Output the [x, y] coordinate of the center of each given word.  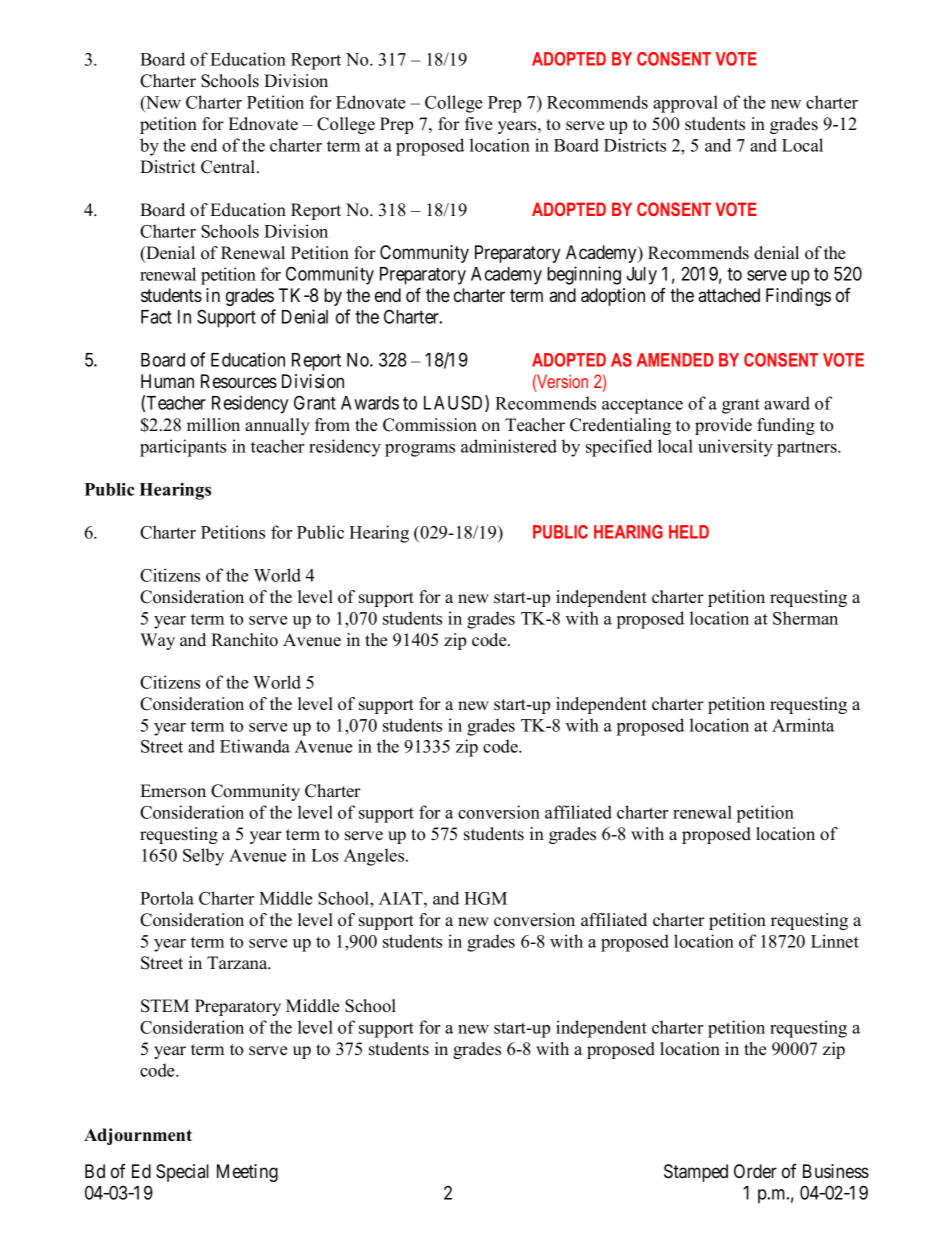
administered [509, 446]
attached [729, 295]
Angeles [375, 857]
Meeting [247, 1173]
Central [229, 167]
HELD [689, 532]
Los [324, 855]
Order [755, 1171]
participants [183, 448]
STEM [165, 1006]
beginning [584, 275]
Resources [239, 381]
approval [685, 104]
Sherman [805, 618]
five [478, 124]
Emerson [173, 791]
